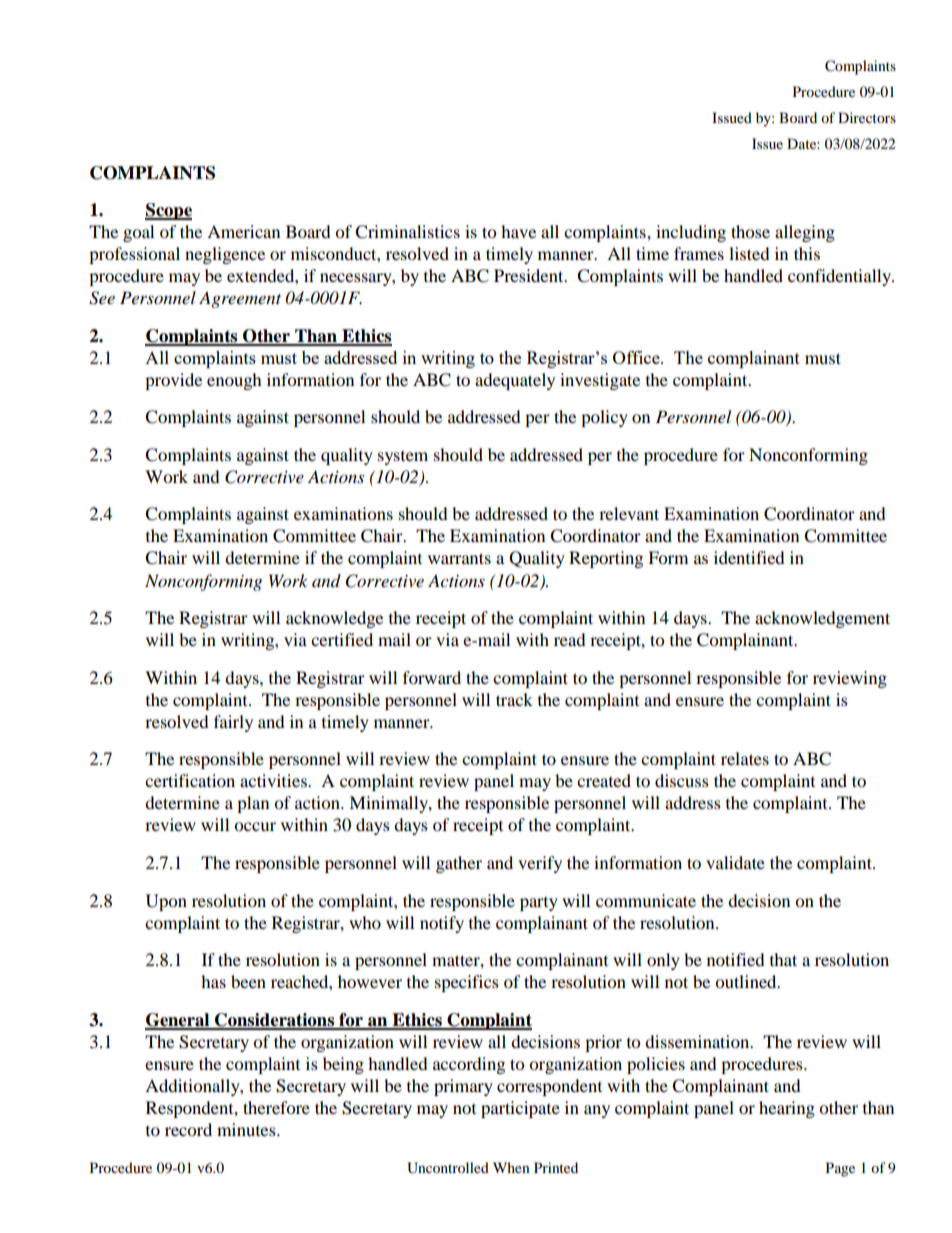 This screenshot has width=952, height=1233. Describe the element at coordinates (867, 117) in the screenshot. I see `Directors` at that location.
